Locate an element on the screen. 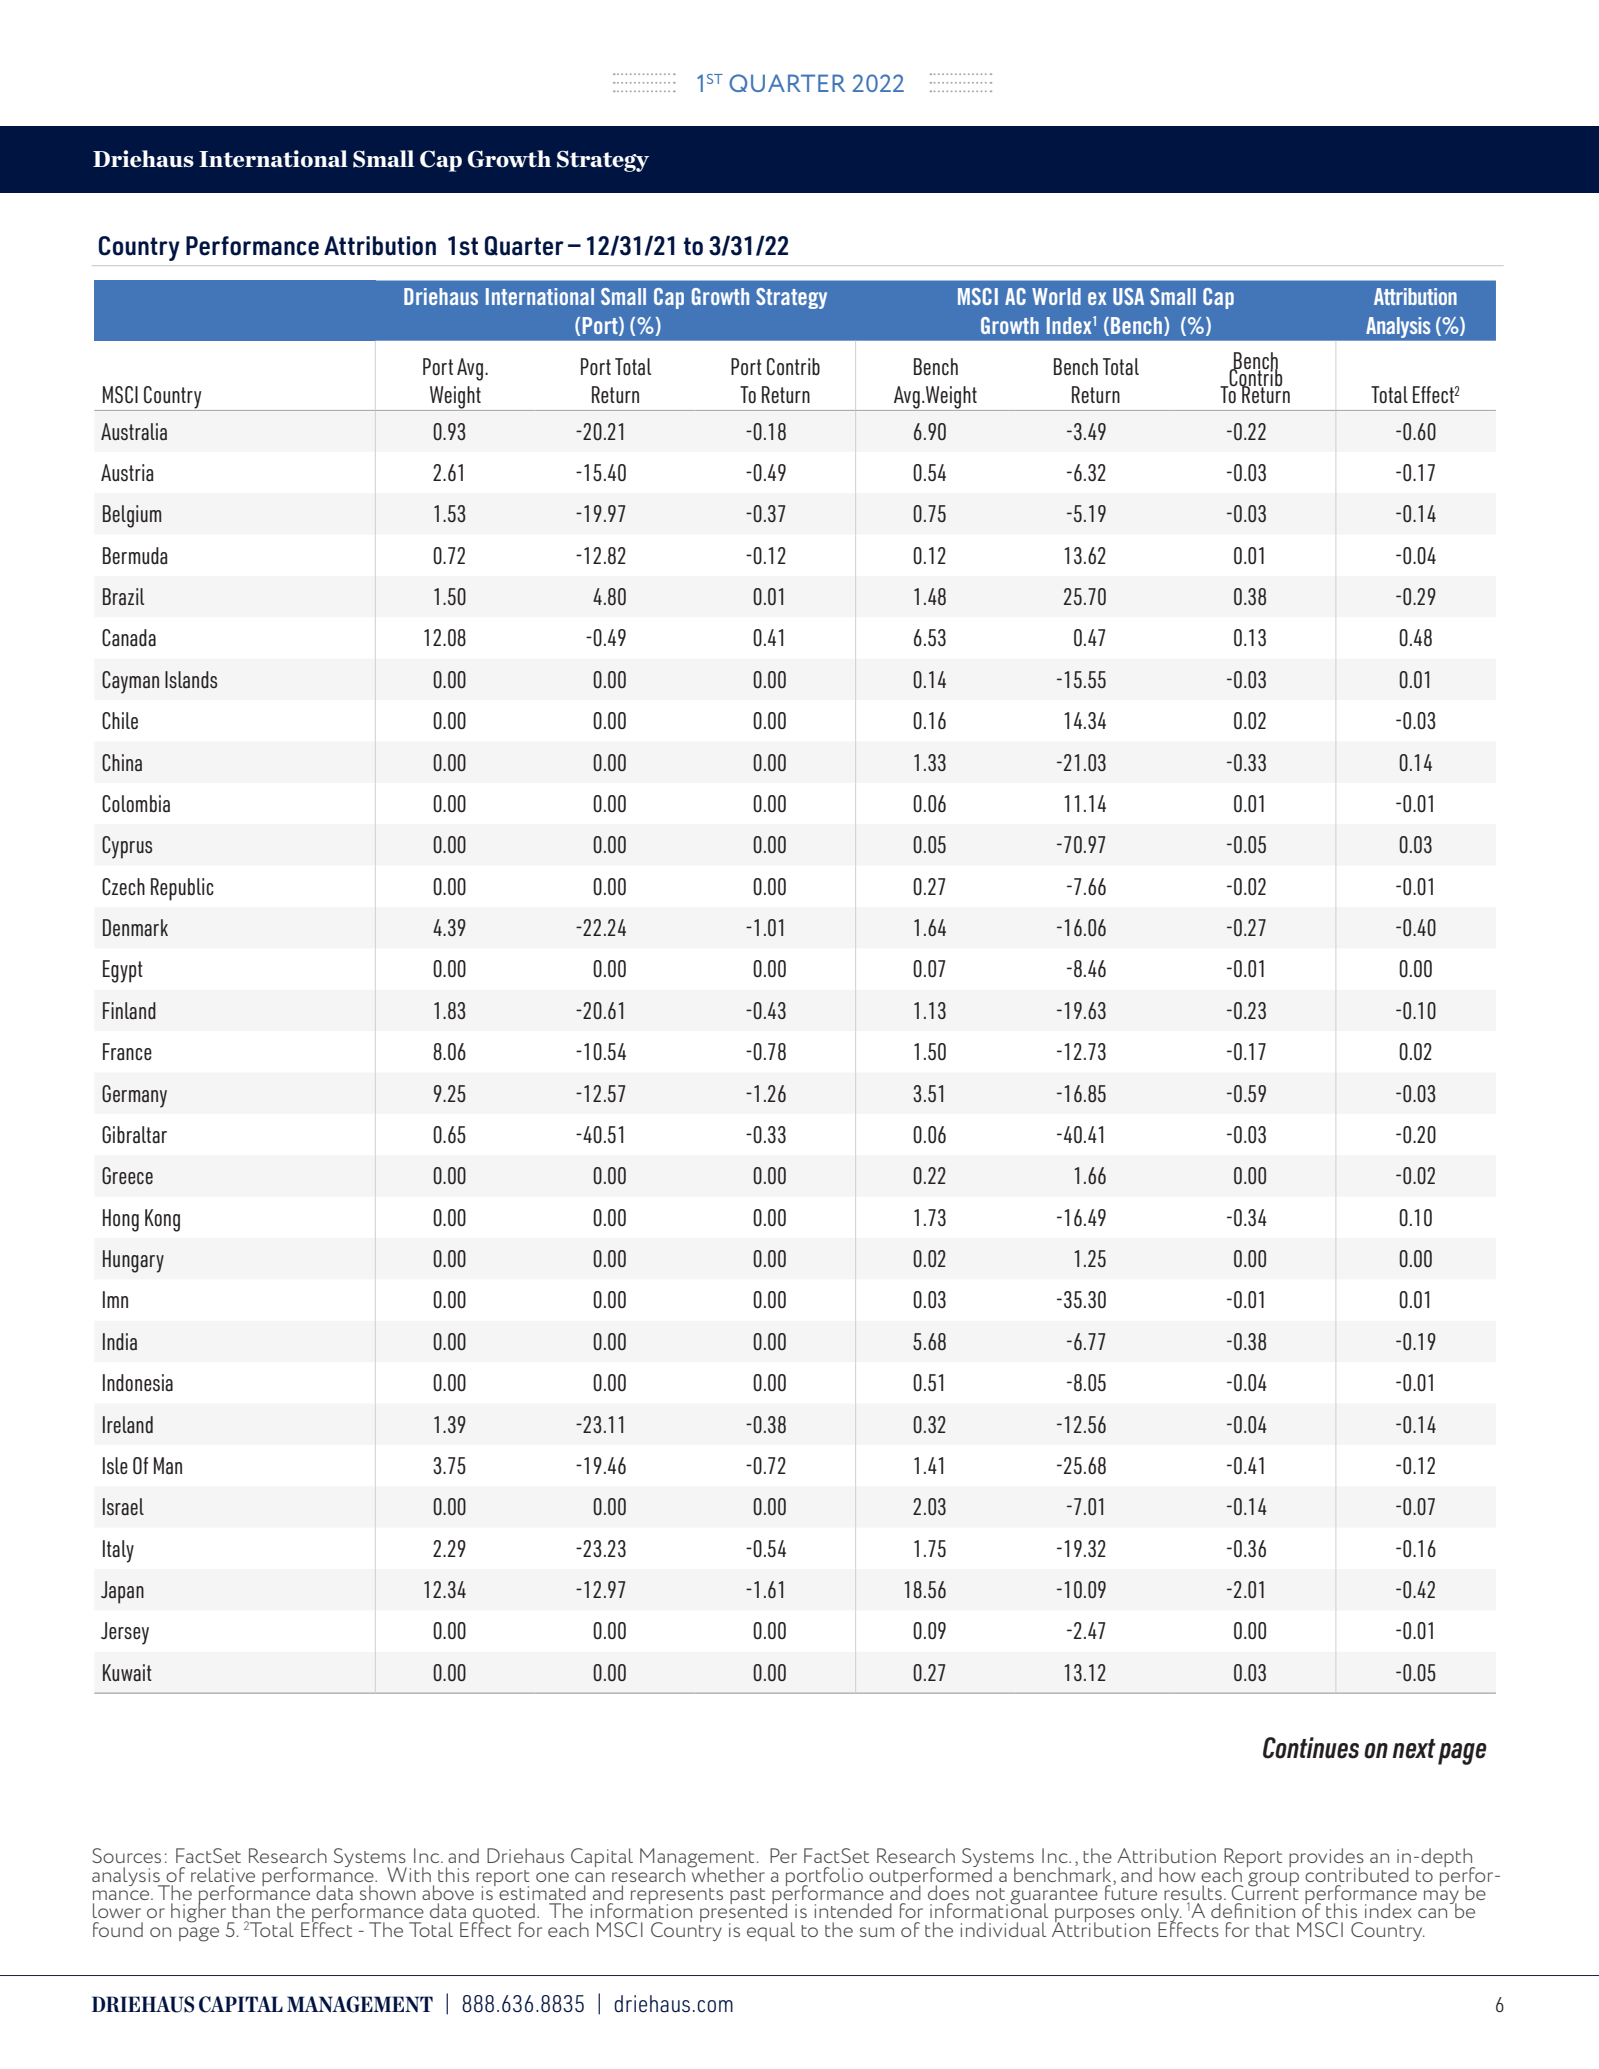 The image size is (1599, 2069). past is located at coordinates (747, 1897).
